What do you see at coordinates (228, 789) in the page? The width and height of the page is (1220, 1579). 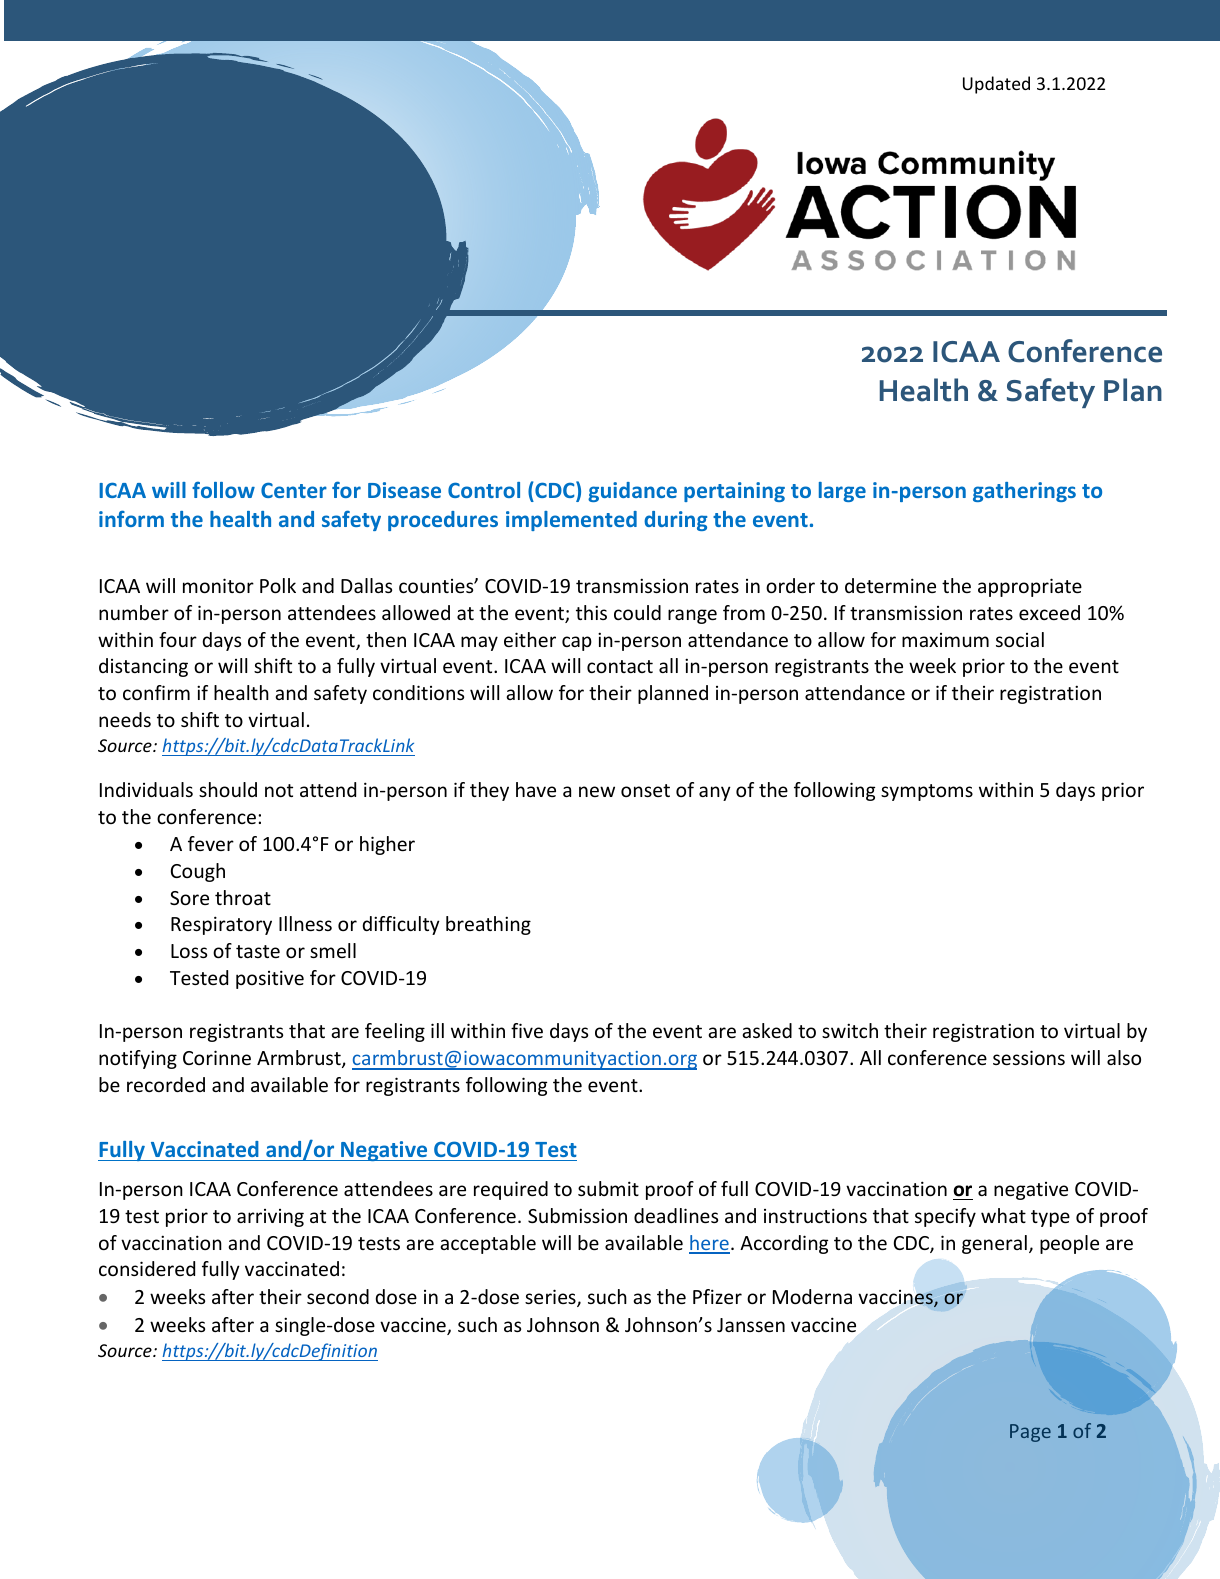 I see `should` at bounding box center [228, 789].
